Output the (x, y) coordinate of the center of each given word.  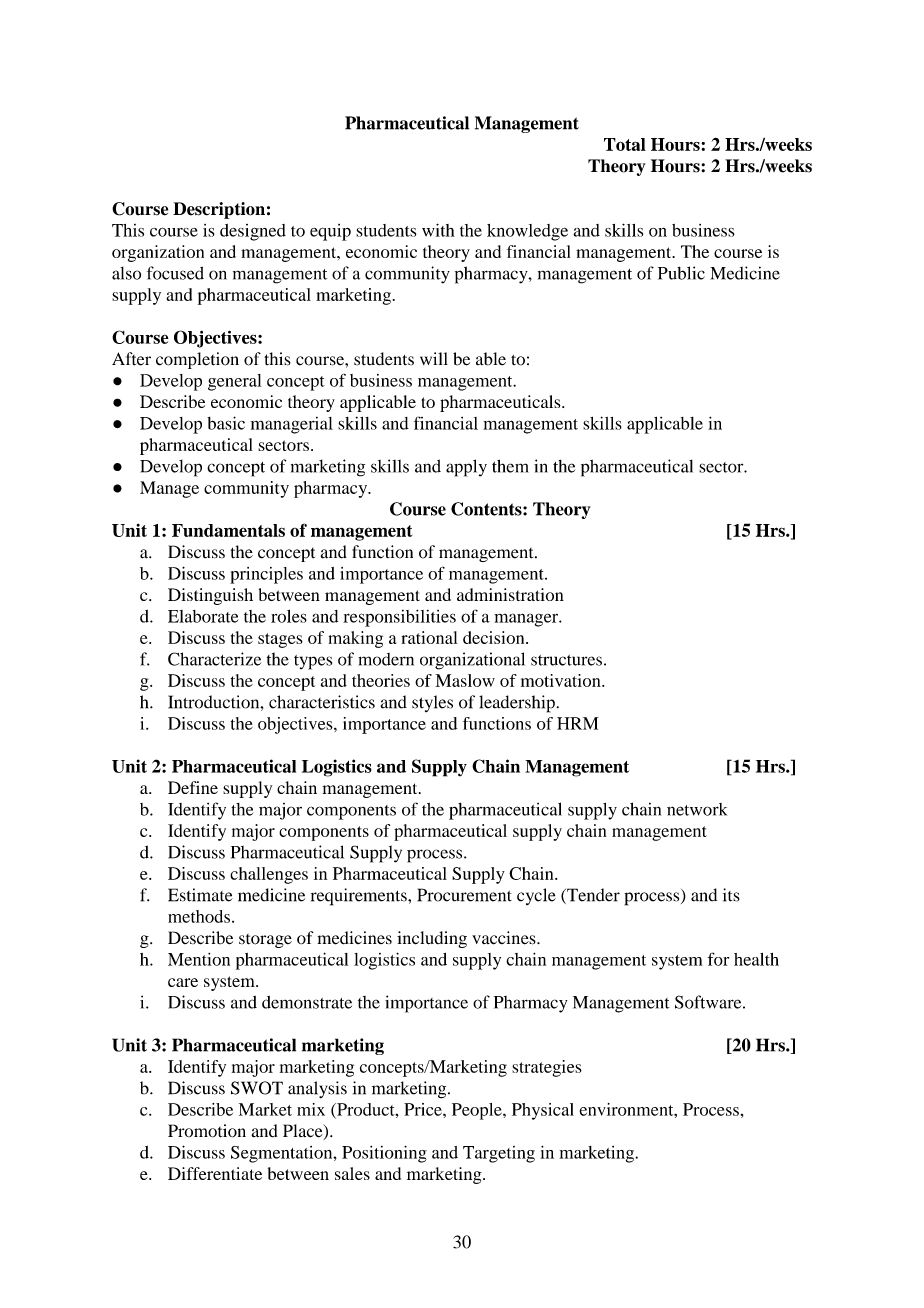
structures (566, 660)
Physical (543, 1111)
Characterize (214, 659)
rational (429, 637)
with (438, 230)
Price (424, 1109)
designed (253, 232)
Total (625, 144)
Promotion (207, 1131)
